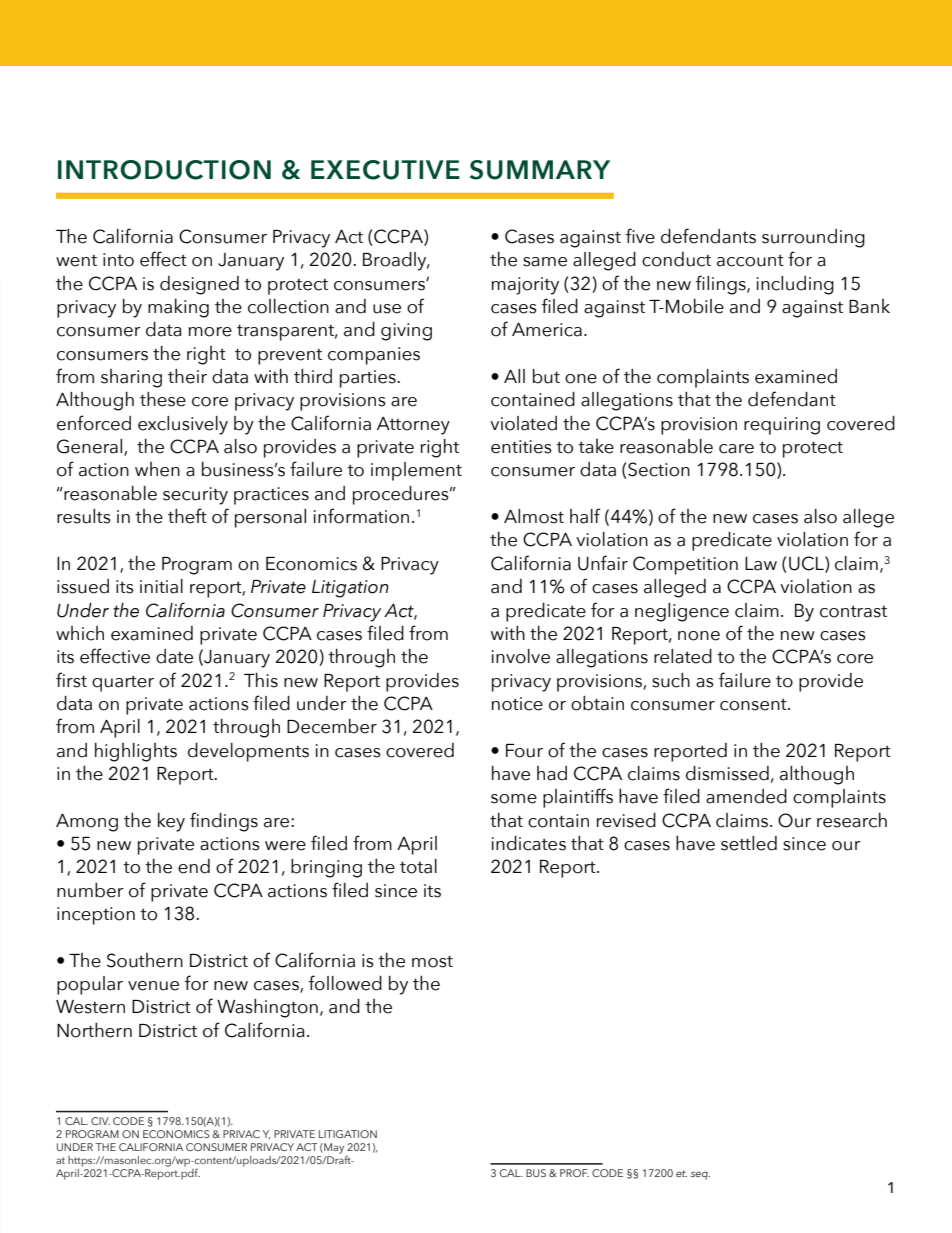 The width and height of the page is (952, 1233). Describe the element at coordinates (521, 656) in the page. I see `involve` at that location.
